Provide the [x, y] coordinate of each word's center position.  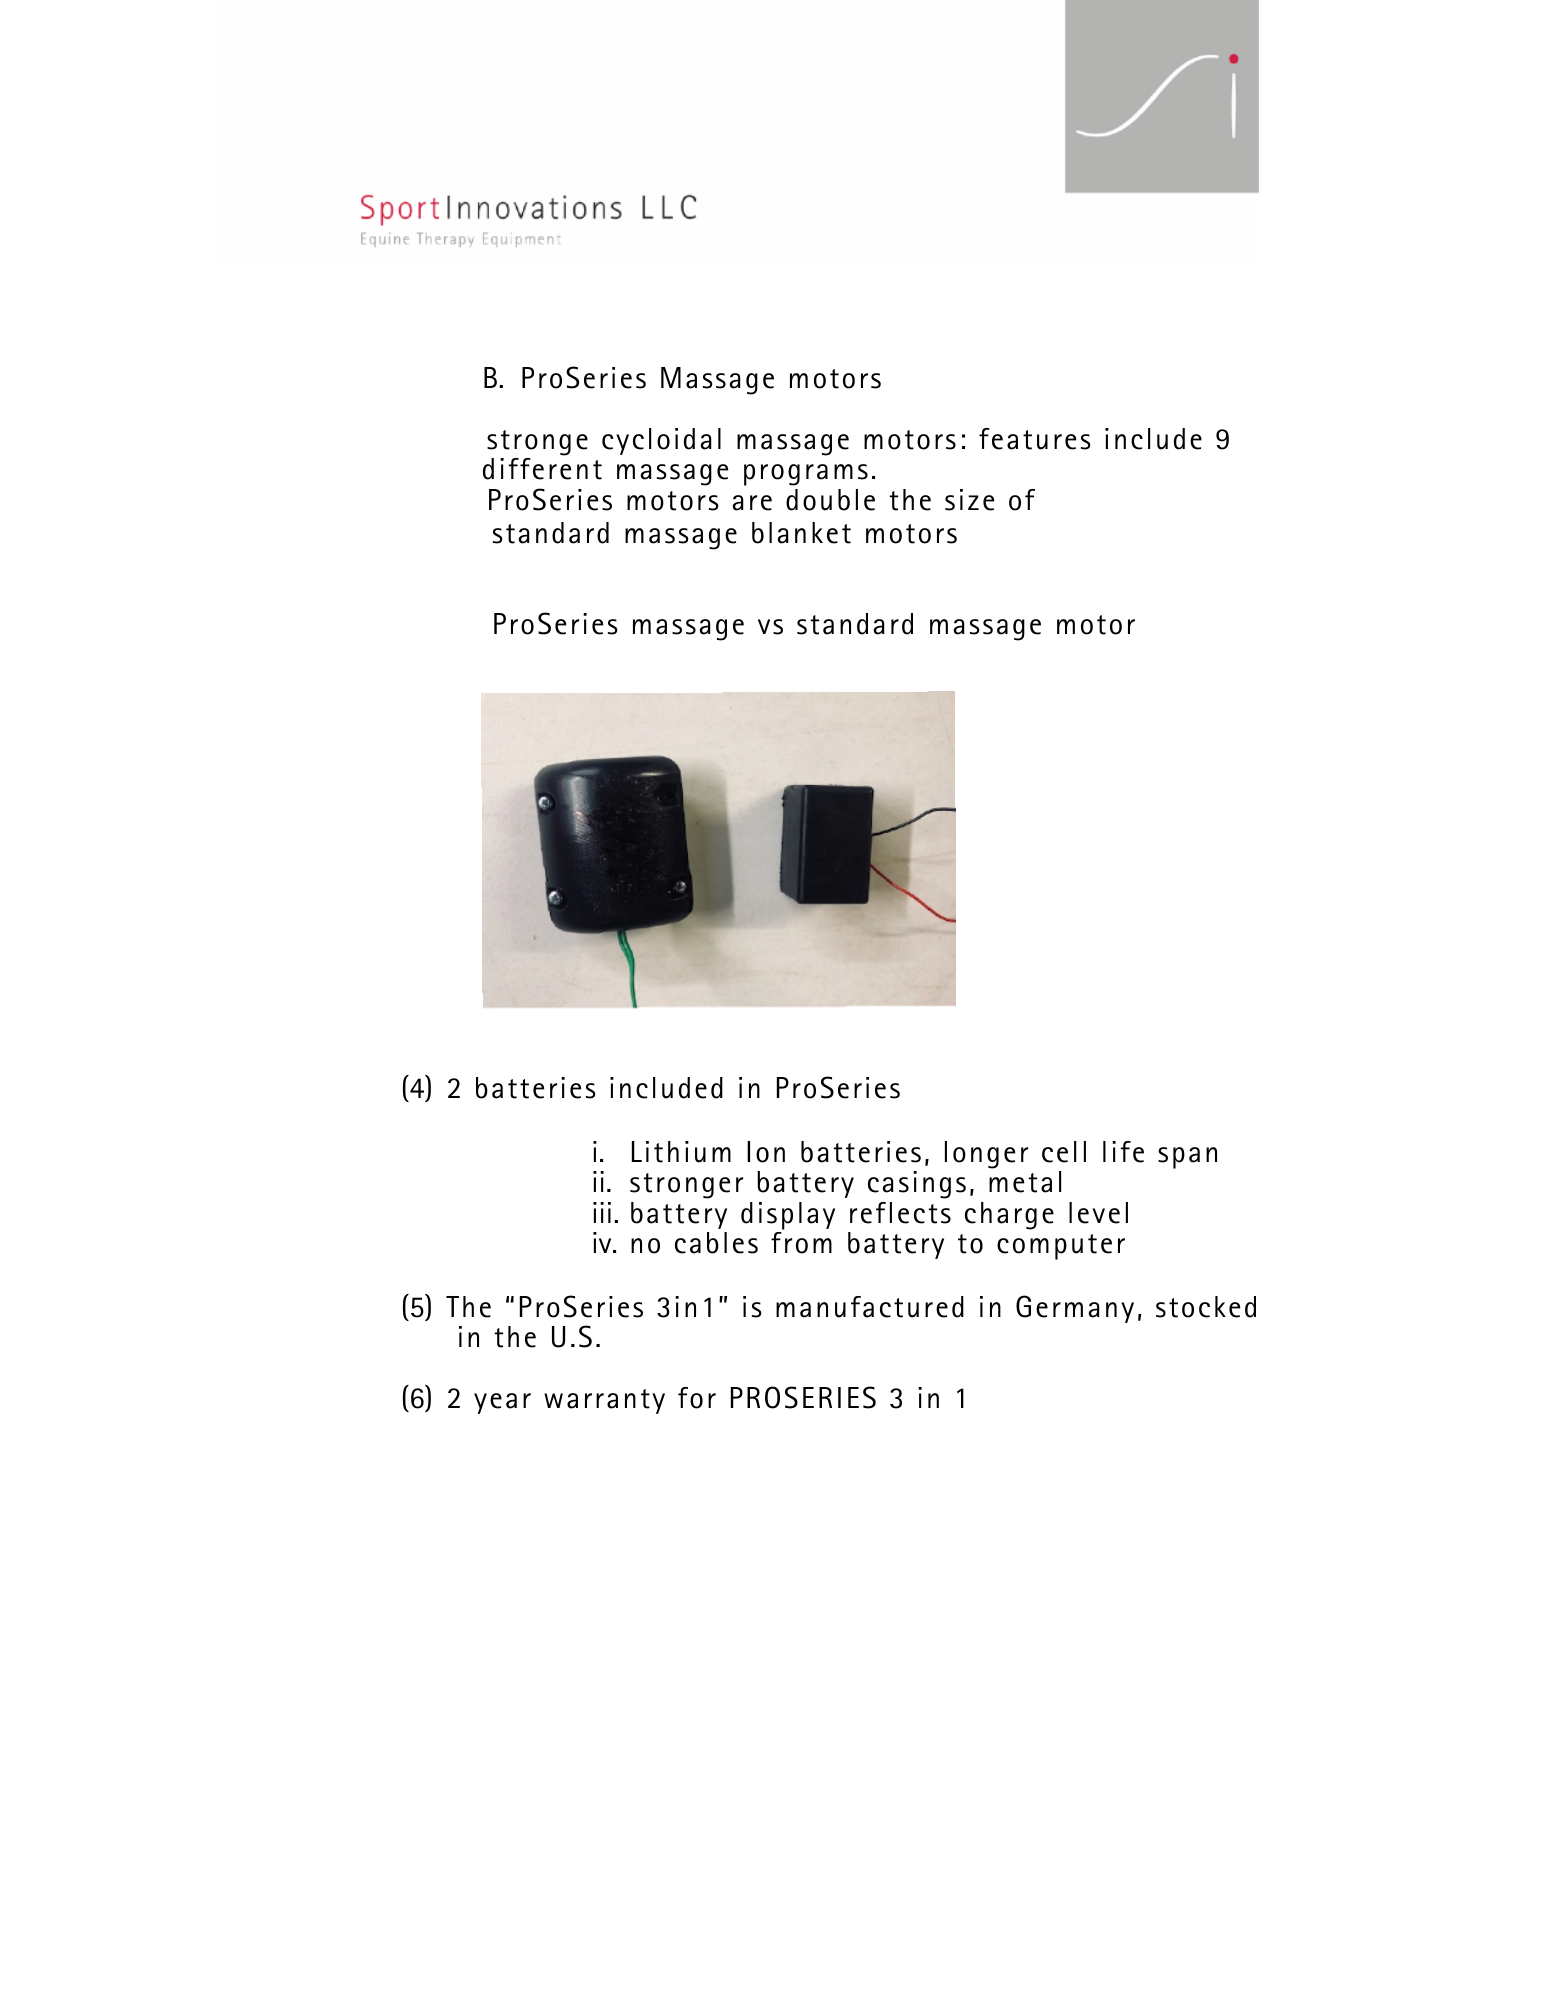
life [1123, 1152]
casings [917, 1185]
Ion [766, 1152]
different [542, 469]
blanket [801, 533]
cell [1064, 1152]
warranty [604, 1401]
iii [602, 1212]
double [830, 500]
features [1034, 439]
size [969, 500]
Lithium [681, 1152]
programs [806, 475]
